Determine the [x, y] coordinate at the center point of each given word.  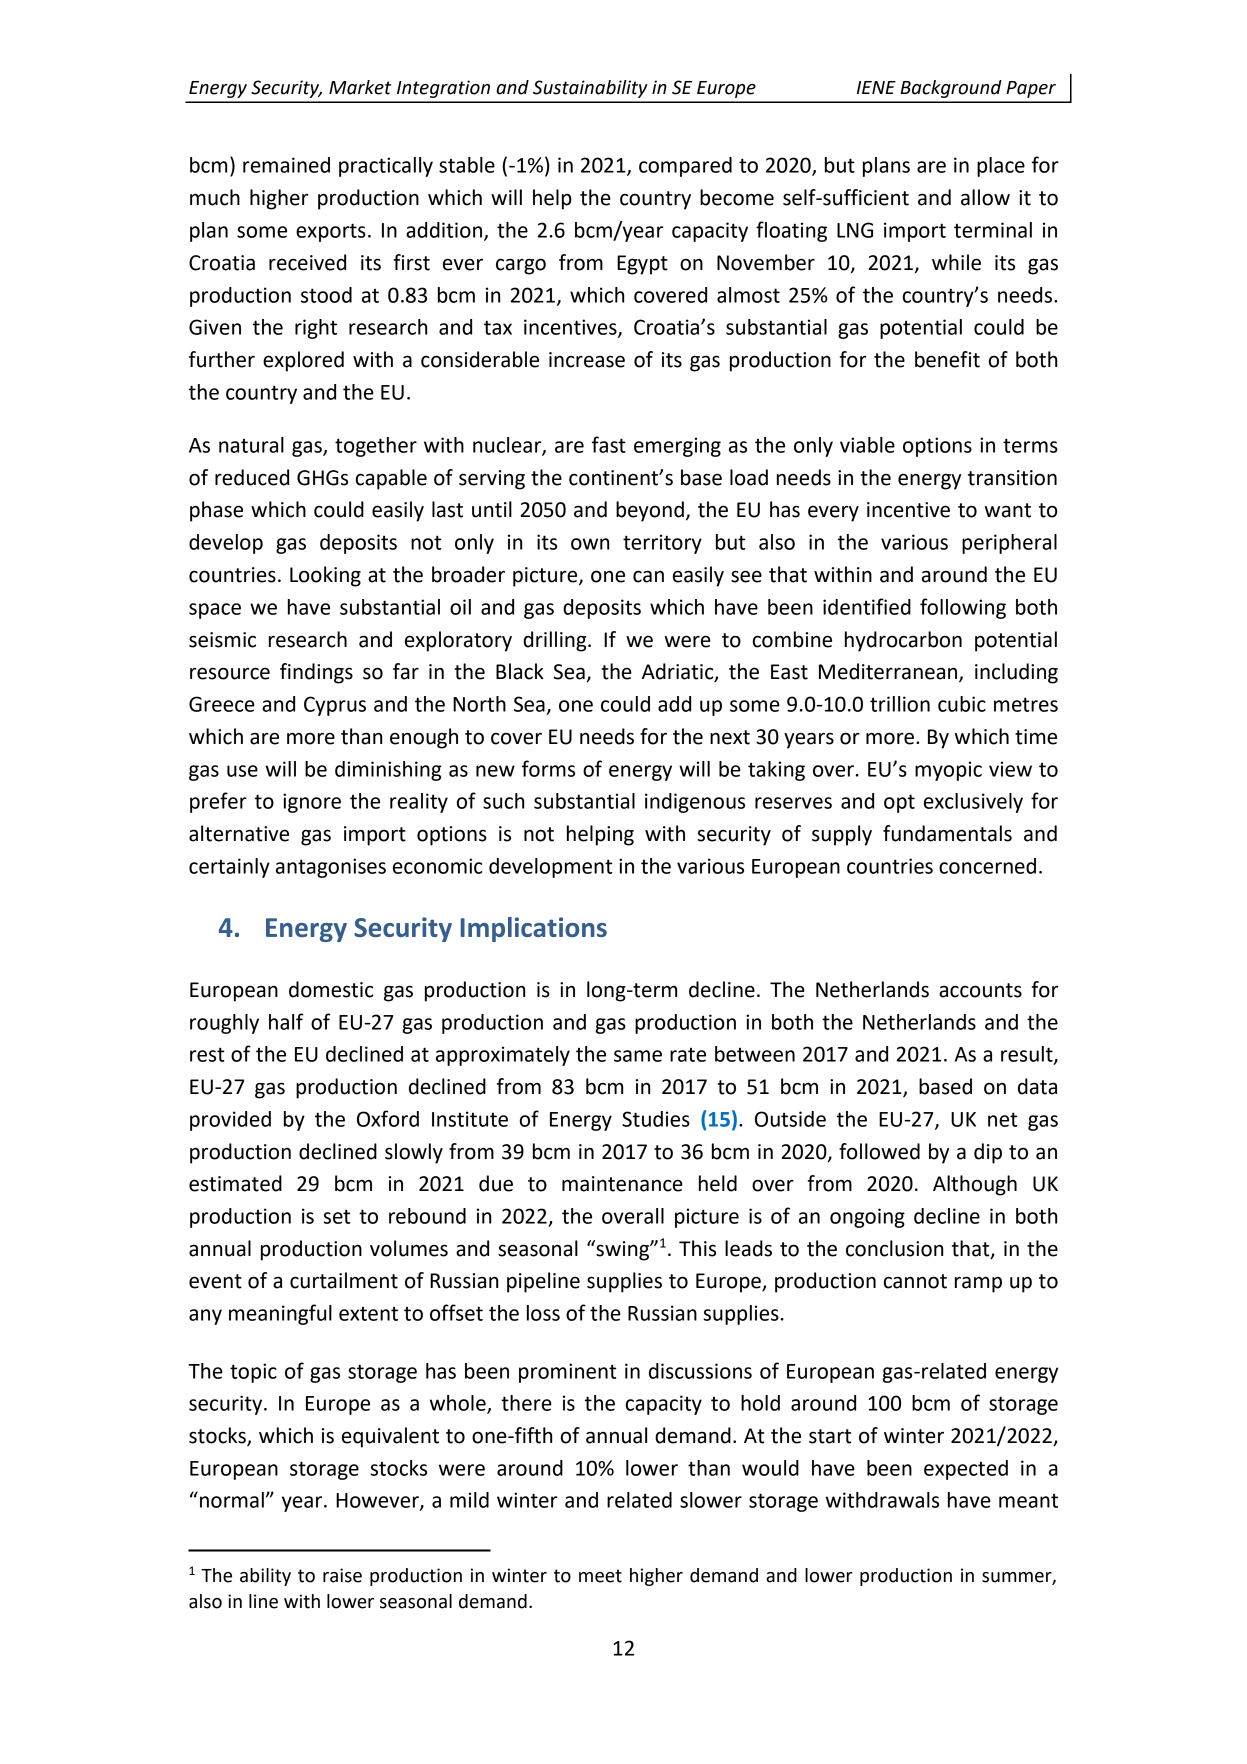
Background [951, 89]
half [286, 1021]
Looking [325, 576]
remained [286, 165]
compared [685, 167]
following [963, 608]
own [590, 544]
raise [342, 1575]
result [1028, 1055]
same [638, 1056]
